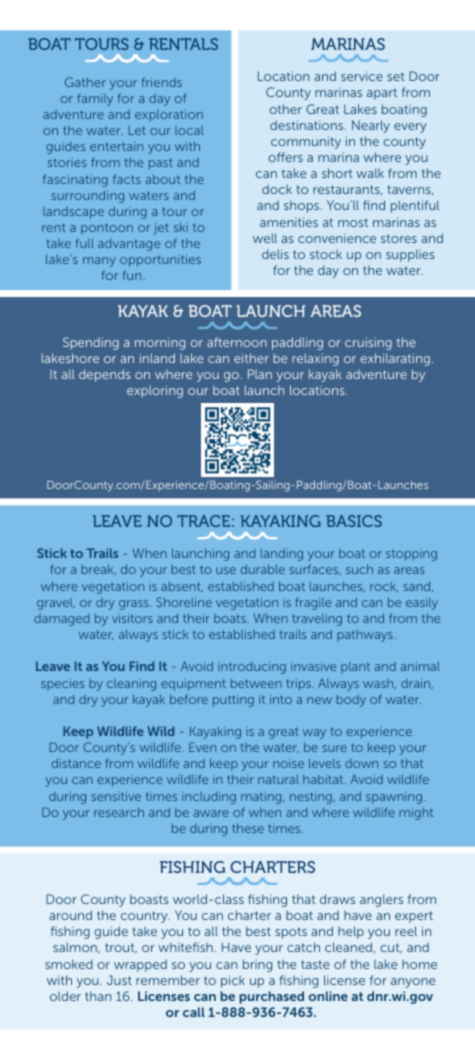 Image resolution: width=475 pixels, height=1060 pixels. Describe the element at coordinates (95, 99) in the screenshot. I see `family` at that location.
